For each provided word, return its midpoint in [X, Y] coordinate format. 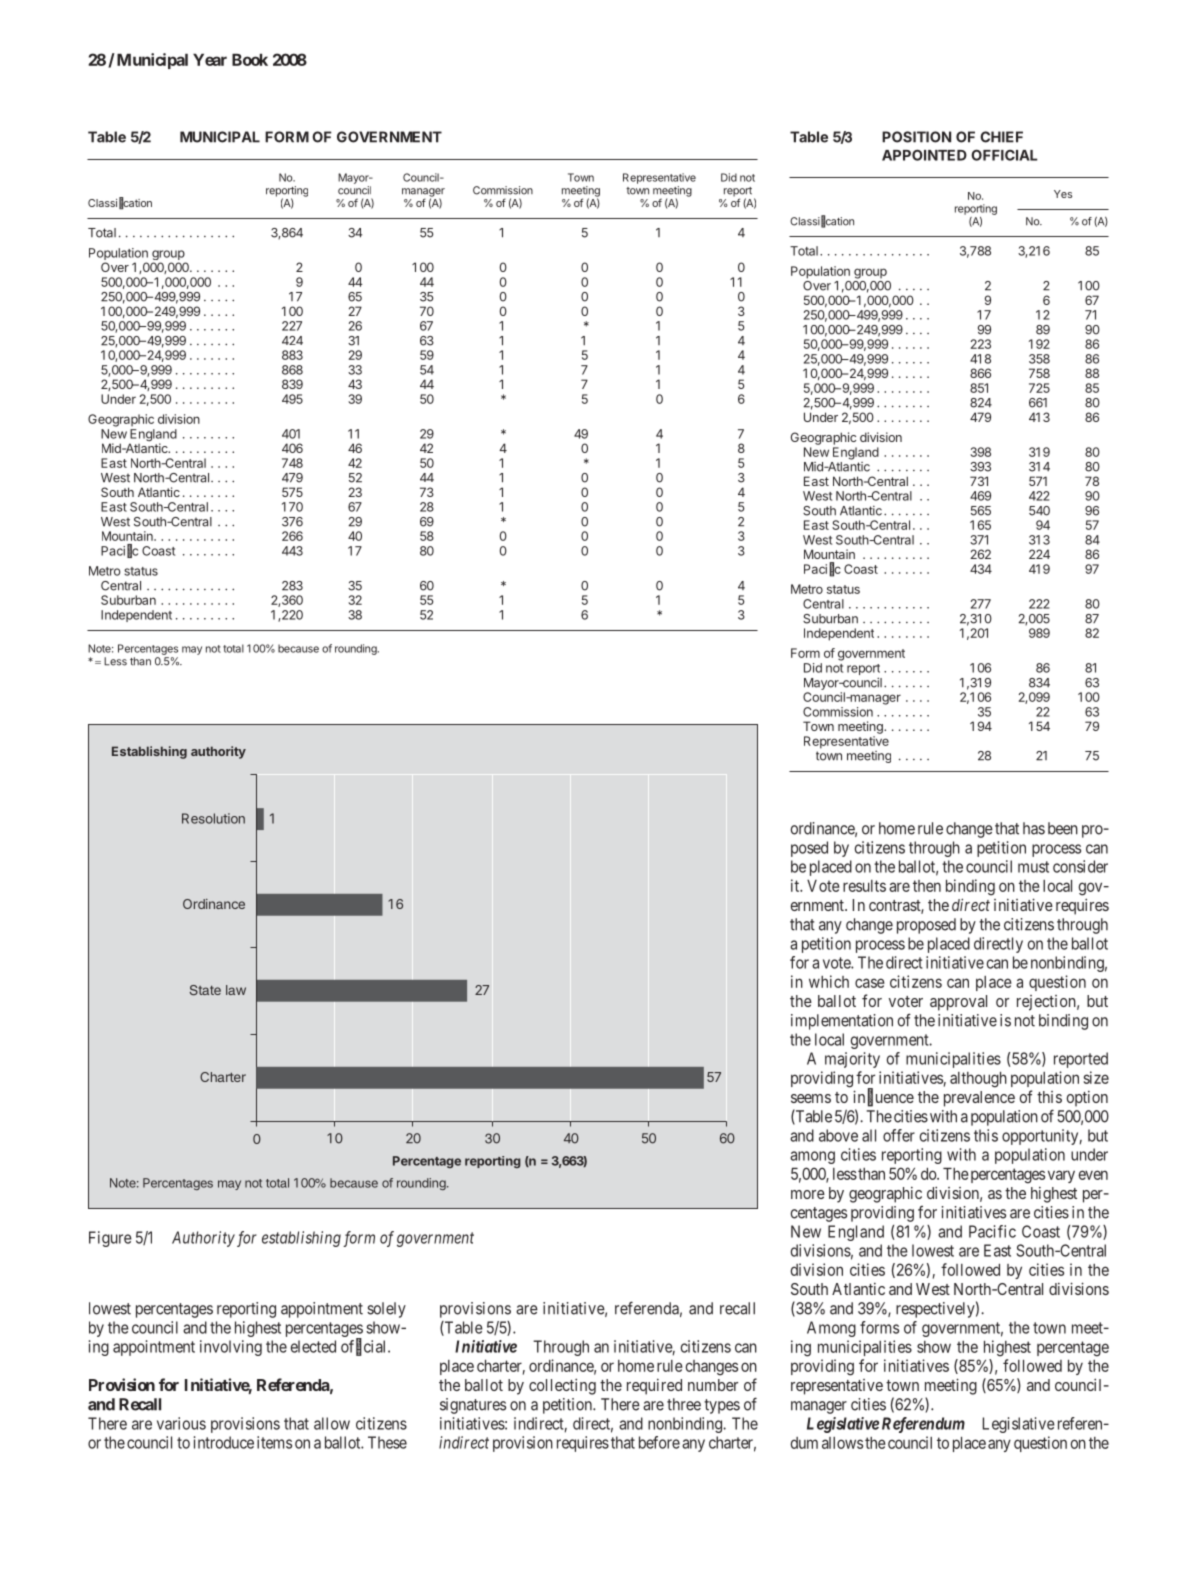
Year [210, 60]
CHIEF [1001, 137]
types [722, 1406]
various [181, 1423]
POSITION [916, 137]
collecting [562, 1386]
